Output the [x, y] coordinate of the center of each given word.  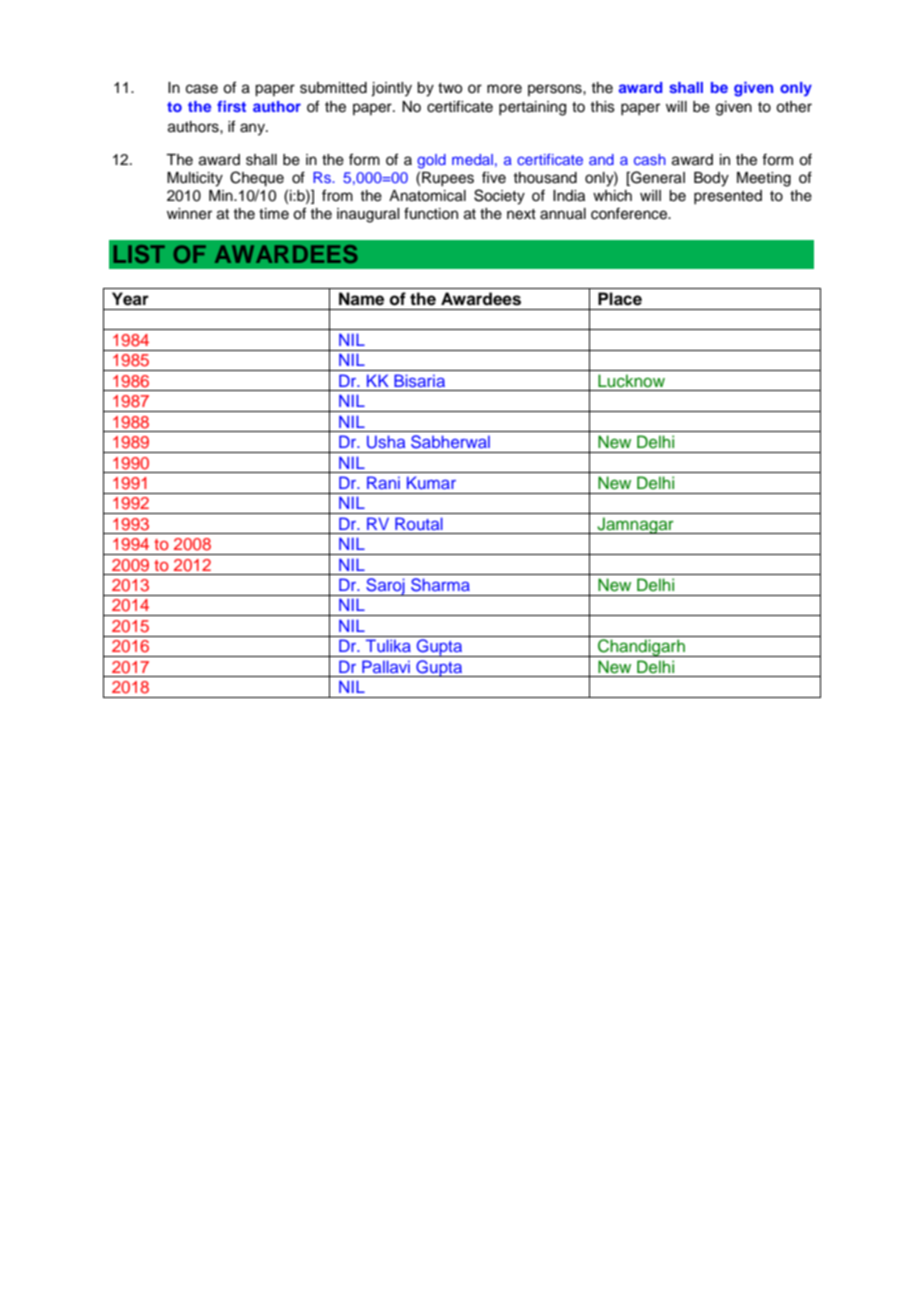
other [794, 107]
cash [650, 159]
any [253, 129]
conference [630, 213]
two [450, 88]
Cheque [257, 179]
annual [563, 214]
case [202, 89]
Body [711, 179]
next [521, 214]
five [494, 177]
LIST [139, 254]
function [431, 213]
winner [189, 214]
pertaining [532, 108]
